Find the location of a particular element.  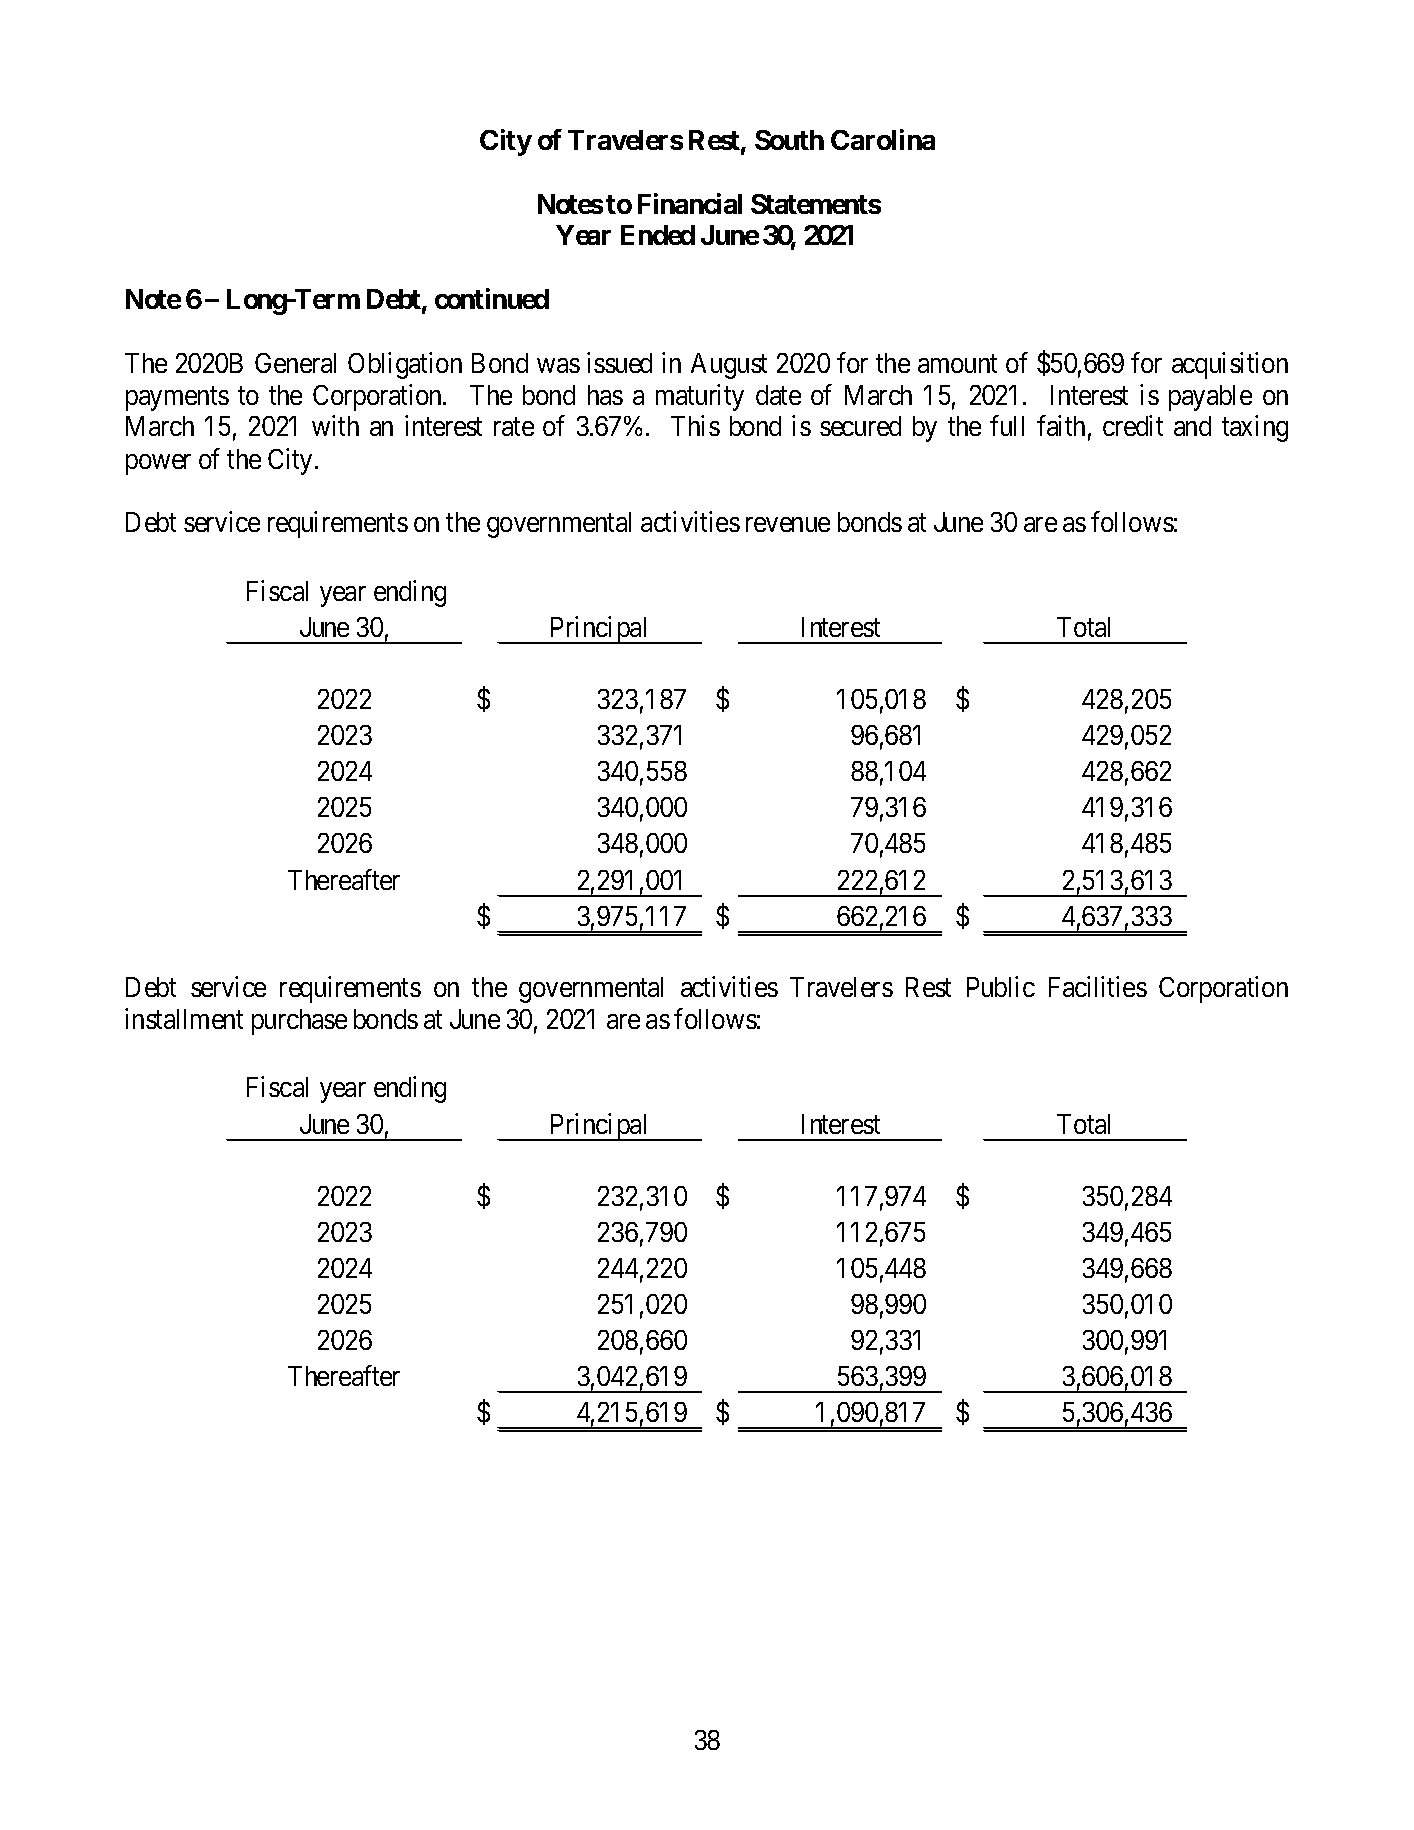

power is located at coordinates (158, 464).
